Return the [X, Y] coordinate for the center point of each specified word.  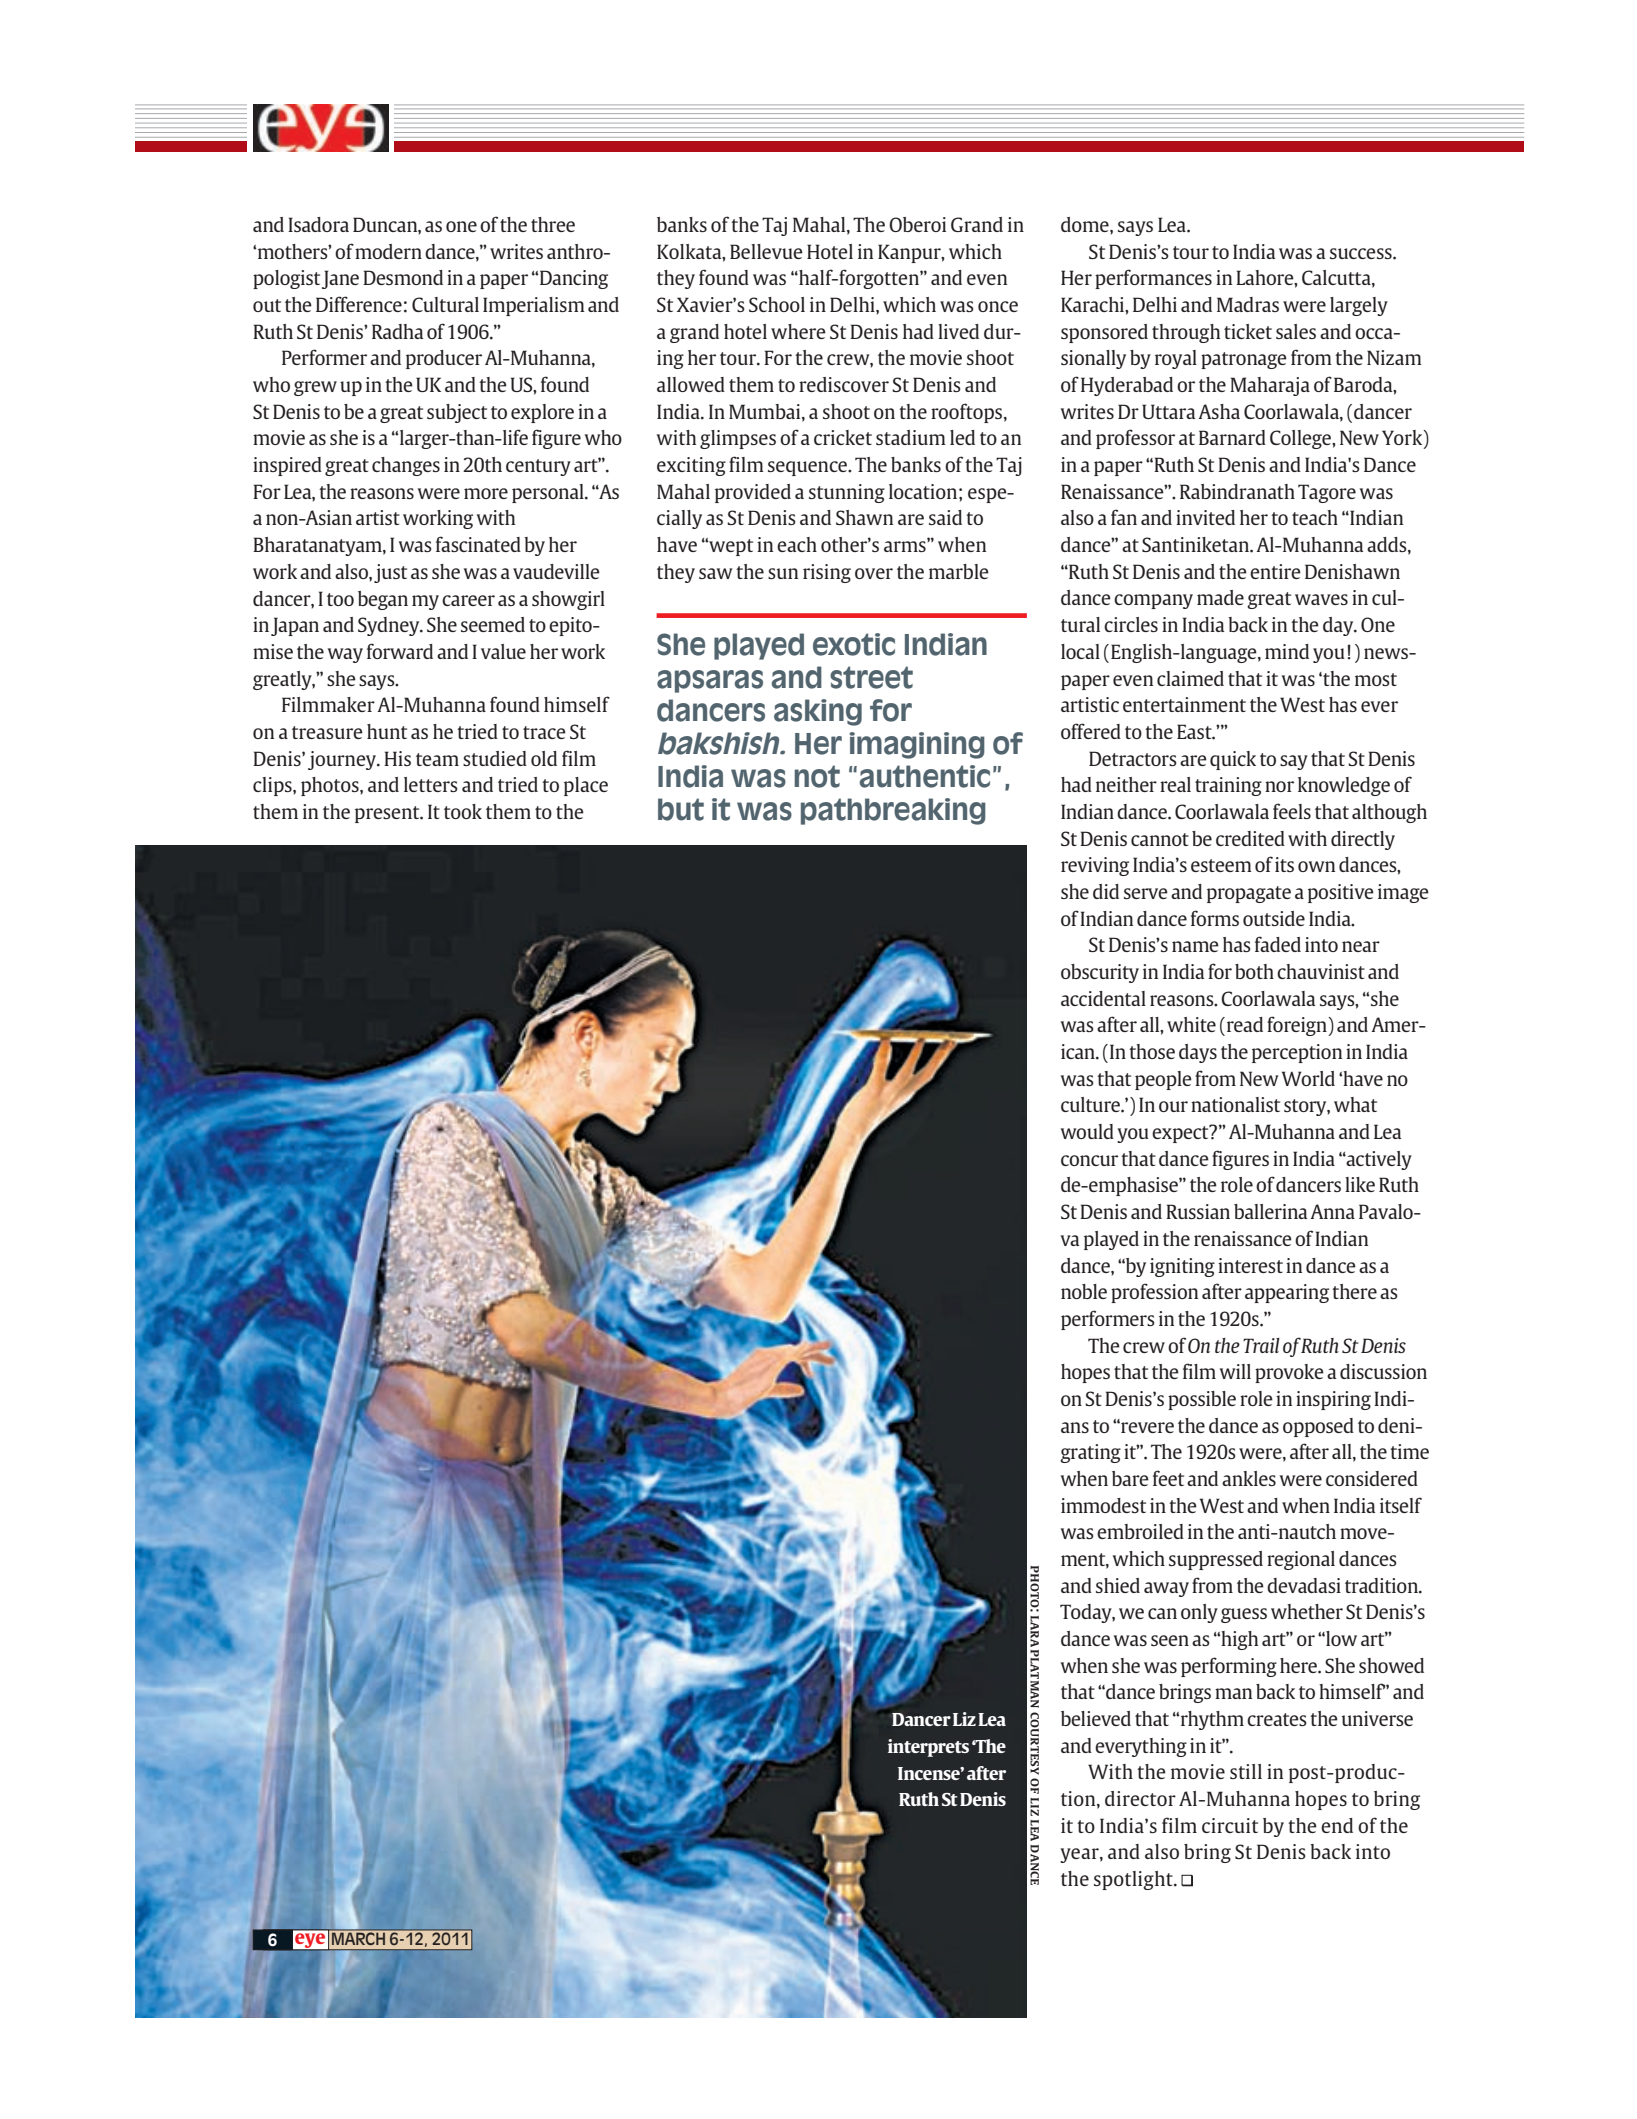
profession [1154, 1293]
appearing [1287, 1293]
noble [1084, 1291]
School [777, 304]
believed [1096, 1718]
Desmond [403, 277]
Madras [1248, 304]
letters [431, 784]
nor [1279, 786]
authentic [924, 776]
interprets [928, 1748]
